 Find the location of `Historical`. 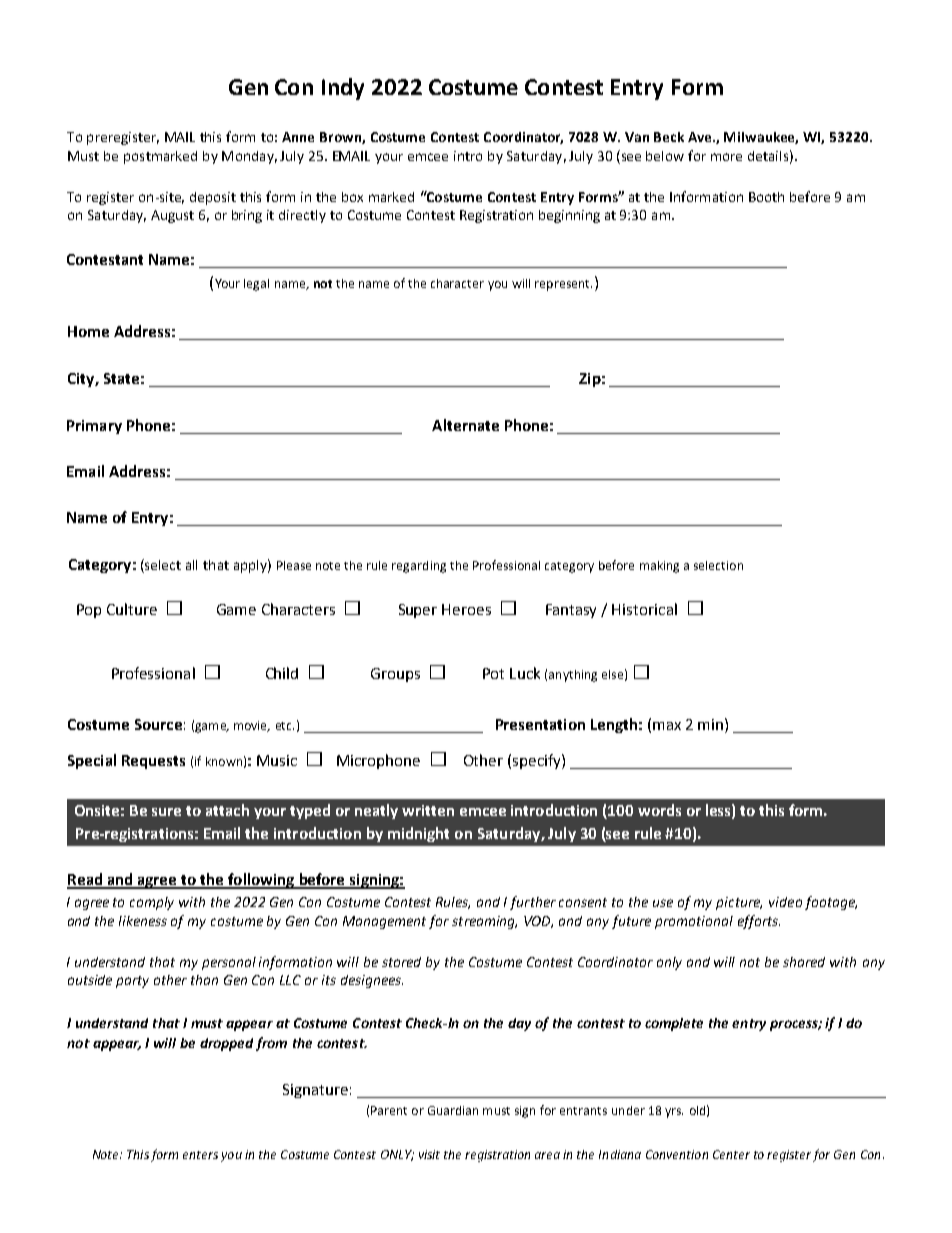

Historical is located at coordinates (644, 609).
